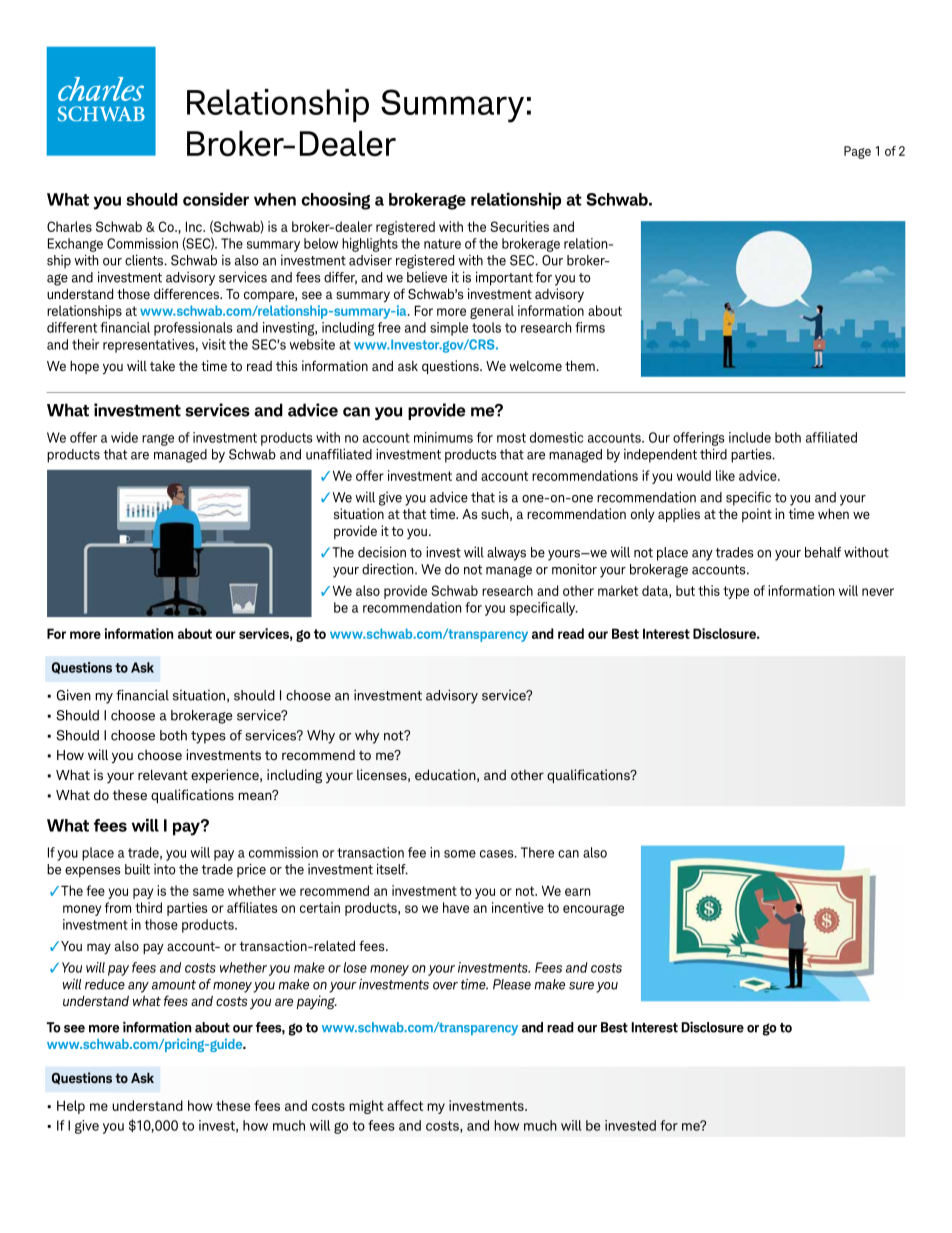  Describe the element at coordinates (460, 854) in the screenshot. I see `some` at that location.
